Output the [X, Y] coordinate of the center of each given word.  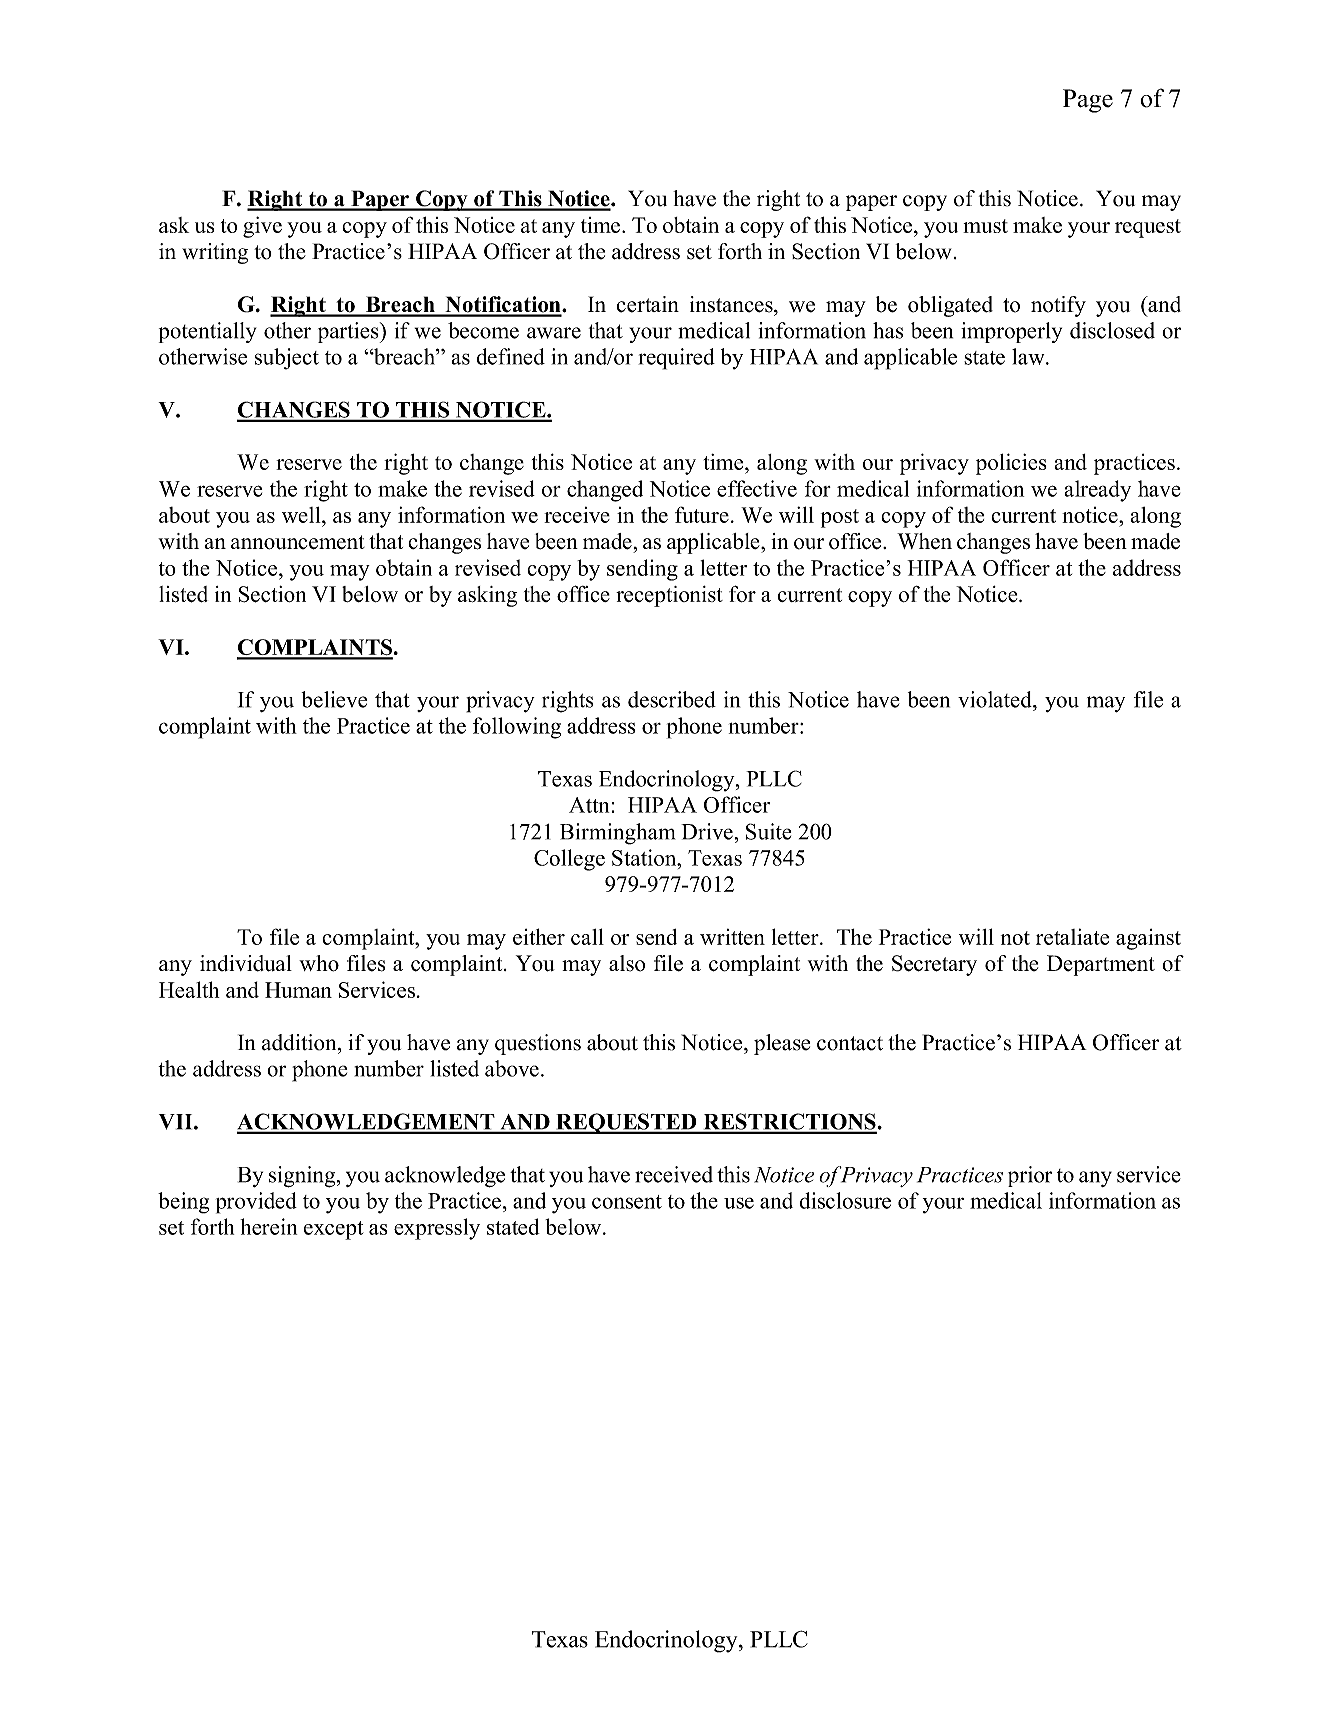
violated [996, 699]
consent [627, 1202]
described [672, 699]
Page [1088, 101]
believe [334, 699]
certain [648, 304]
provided [256, 1203]
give [262, 227]
